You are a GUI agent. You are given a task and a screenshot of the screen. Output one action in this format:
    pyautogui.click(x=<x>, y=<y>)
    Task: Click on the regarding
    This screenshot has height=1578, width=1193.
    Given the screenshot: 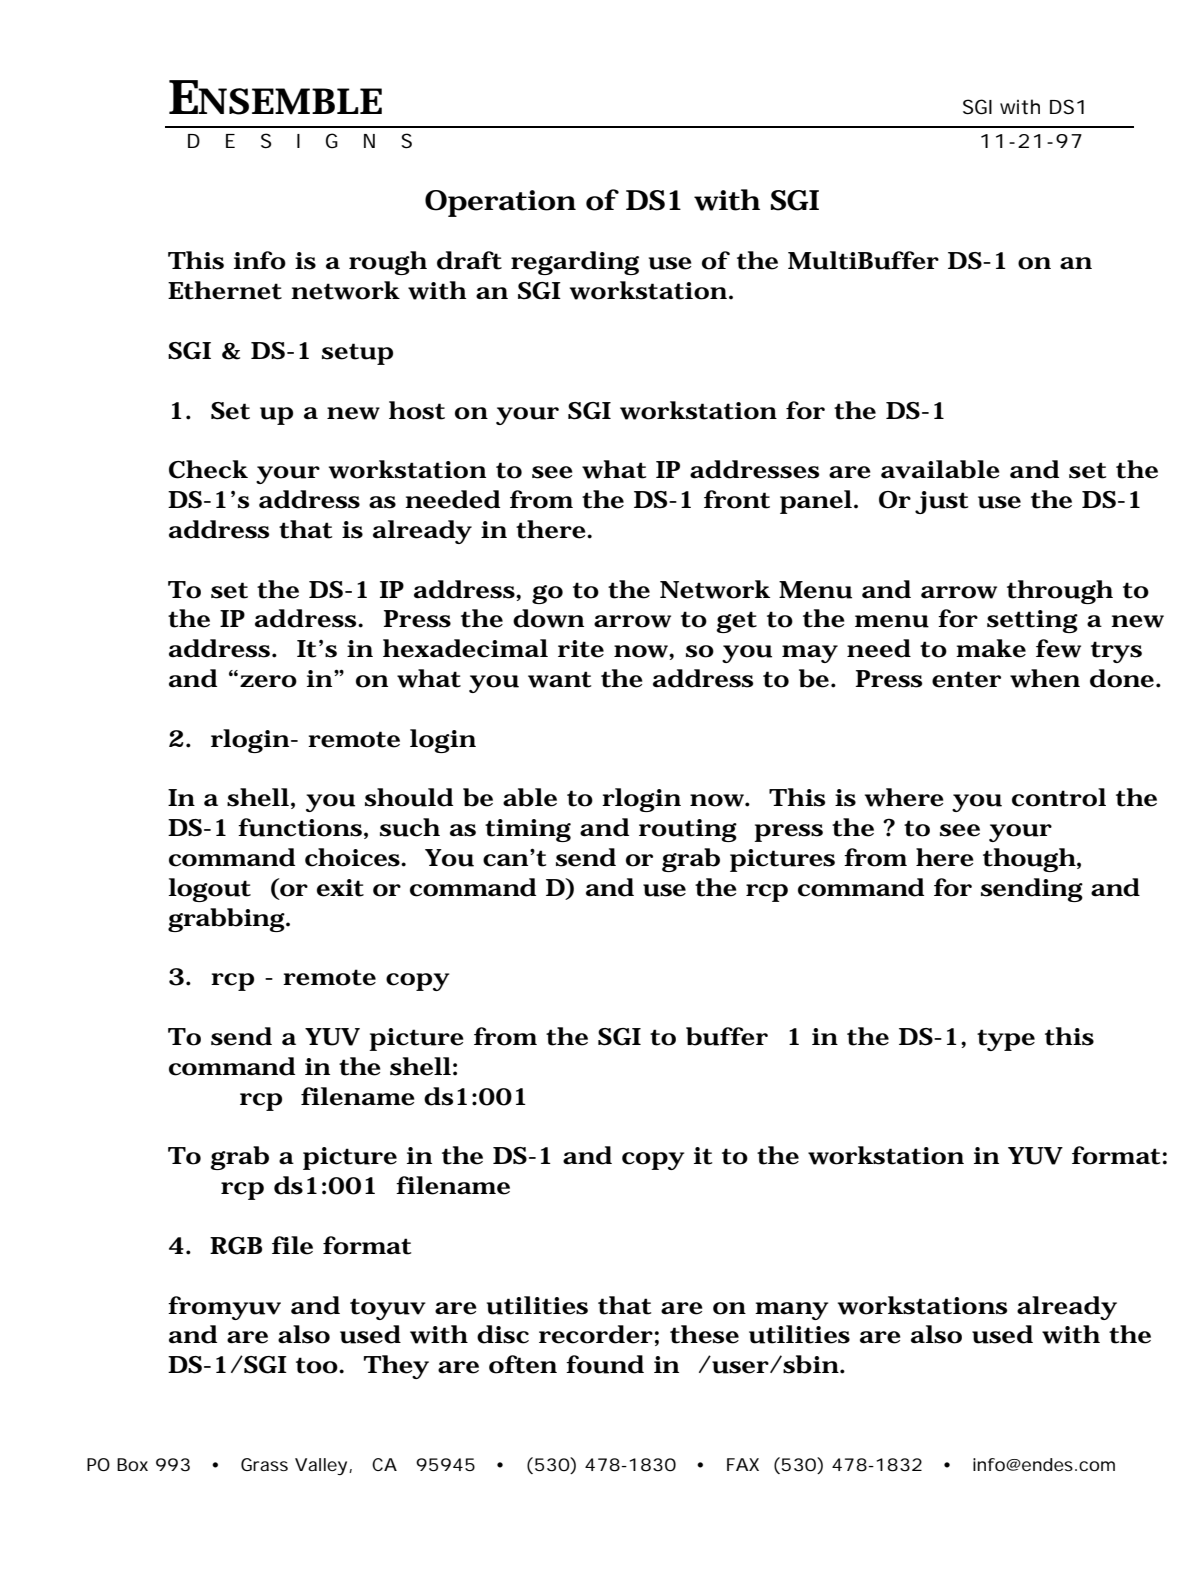 What is the action you would take?
    pyautogui.click(x=575, y=263)
